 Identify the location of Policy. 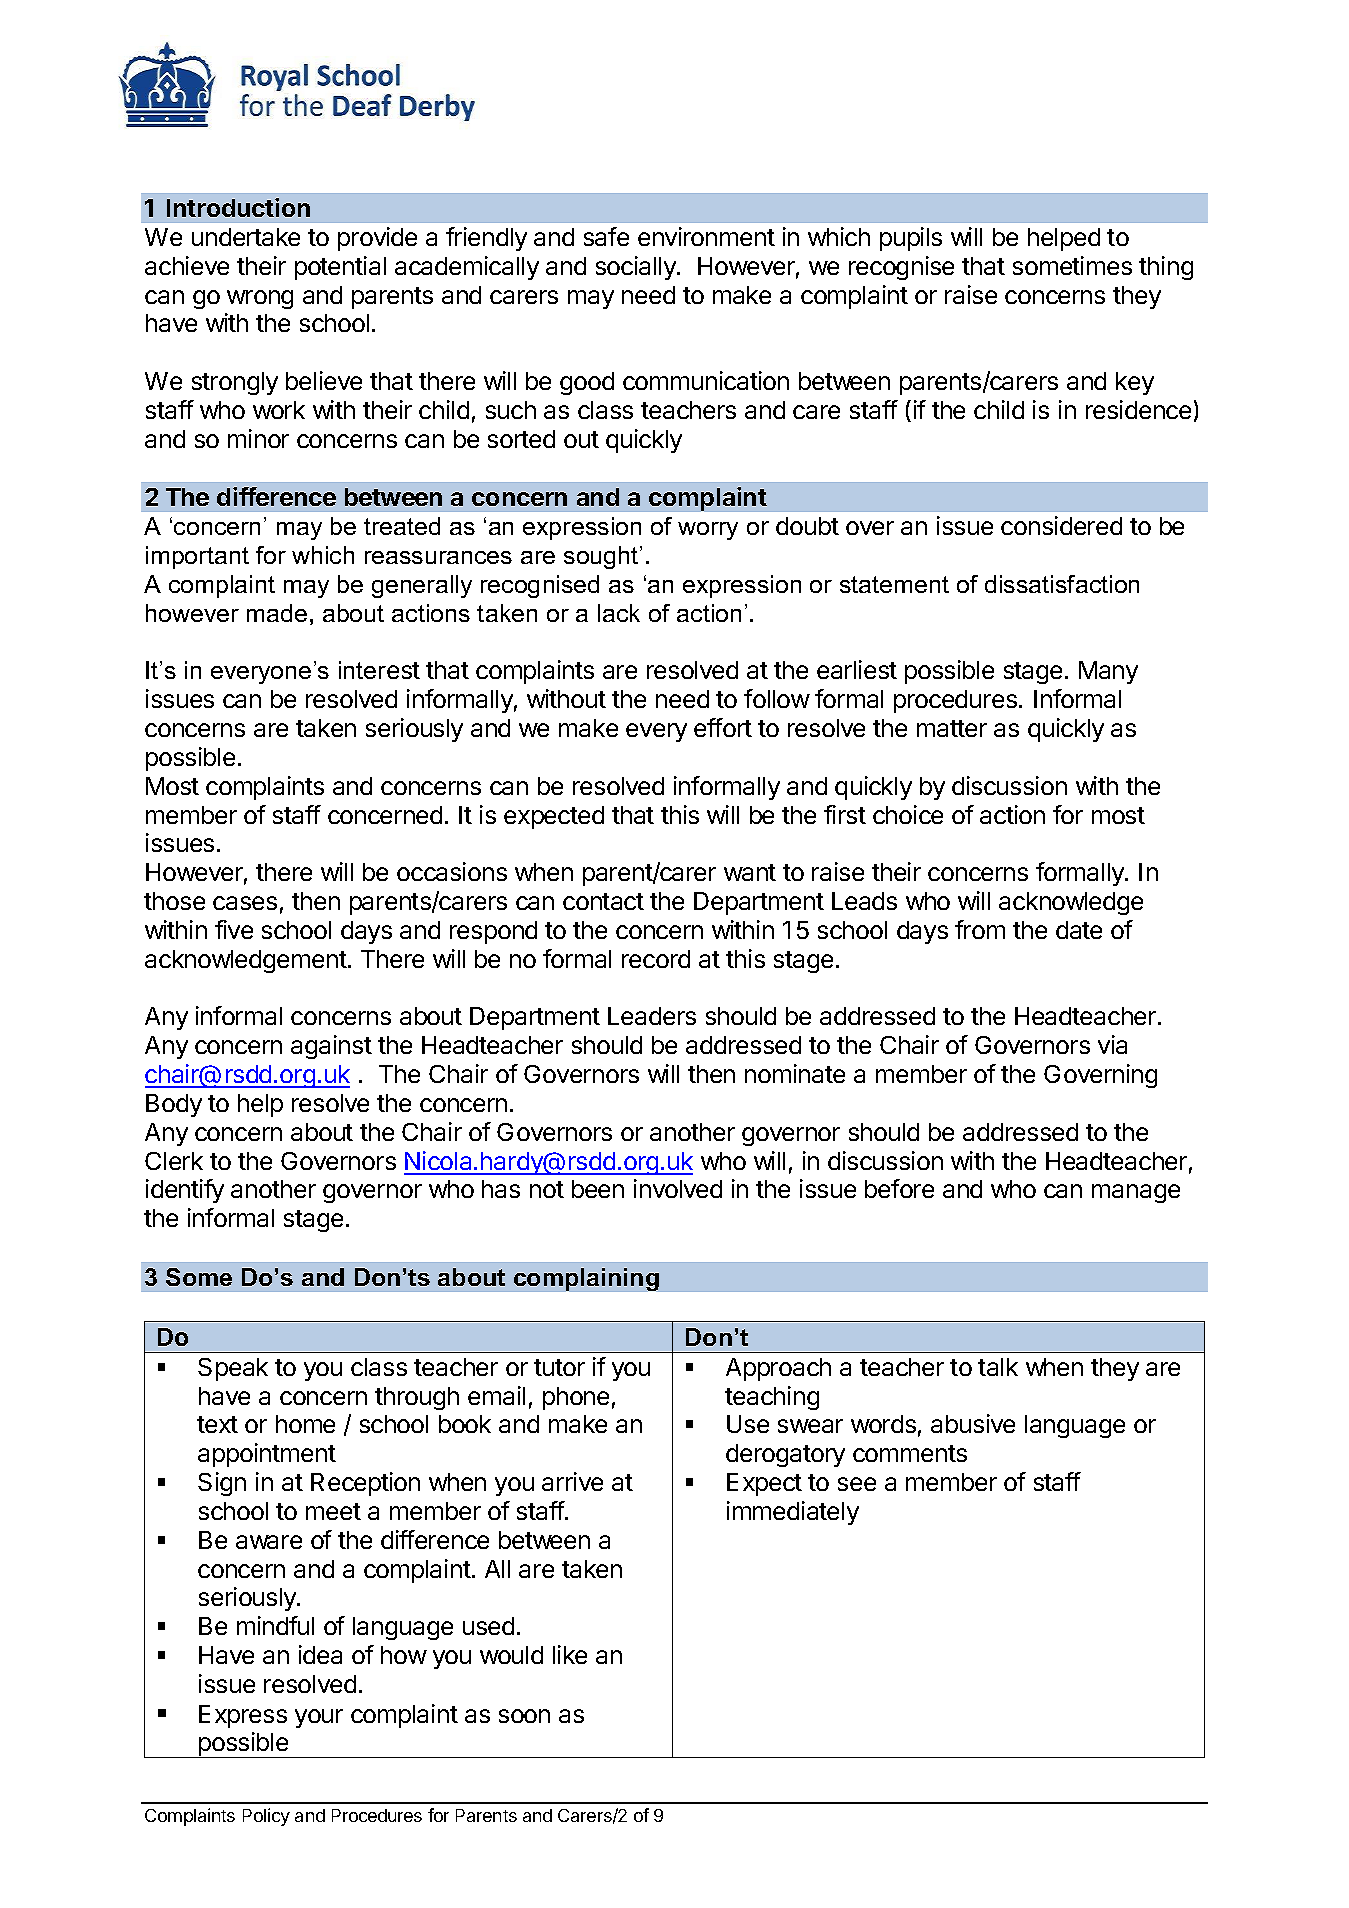
(266, 1817).
